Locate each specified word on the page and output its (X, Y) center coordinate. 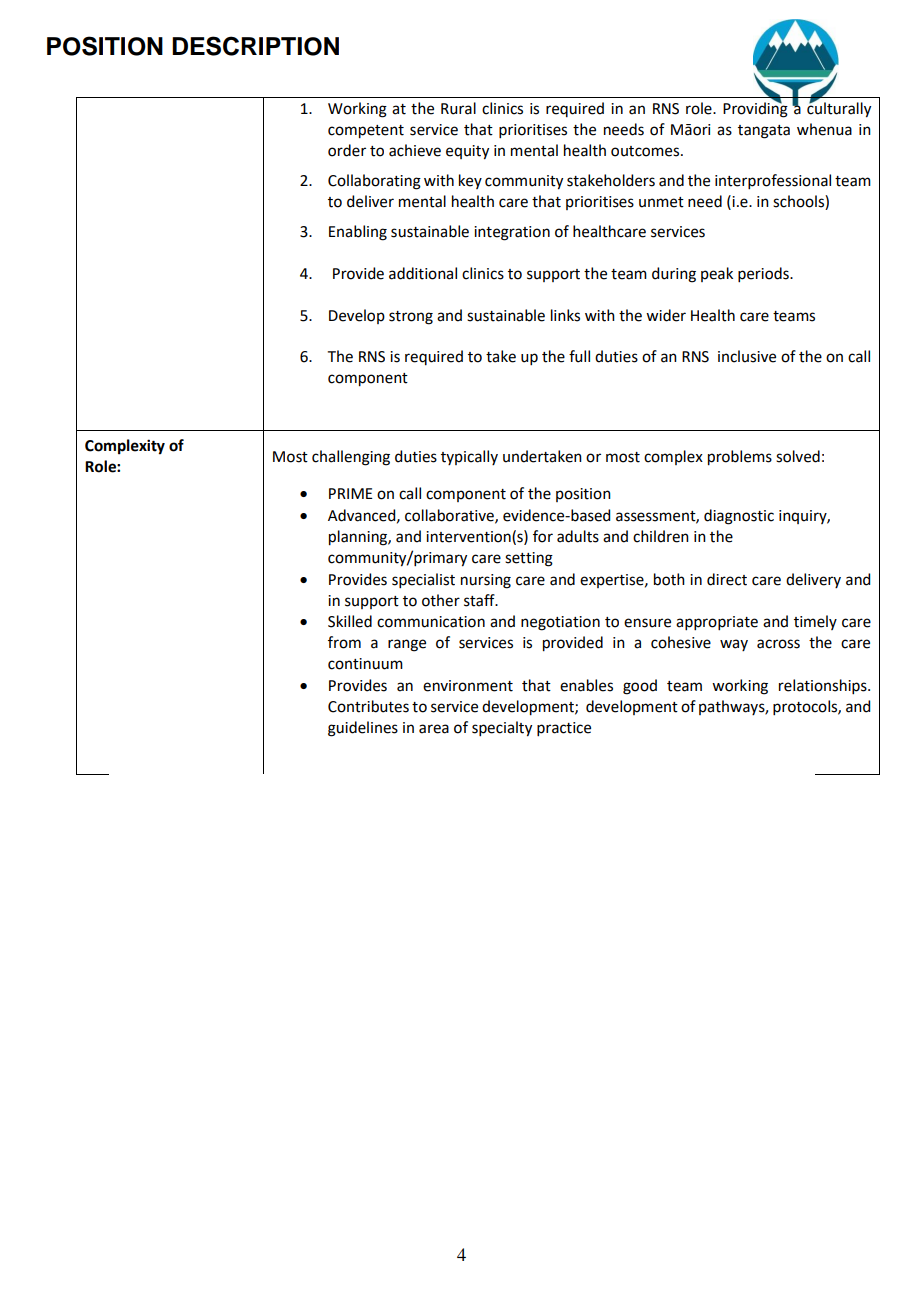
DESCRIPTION (255, 46)
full (579, 356)
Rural (458, 108)
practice (564, 729)
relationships (824, 686)
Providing (755, 109)
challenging (351, 458)
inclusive (747, 356)
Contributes (368, 706)
